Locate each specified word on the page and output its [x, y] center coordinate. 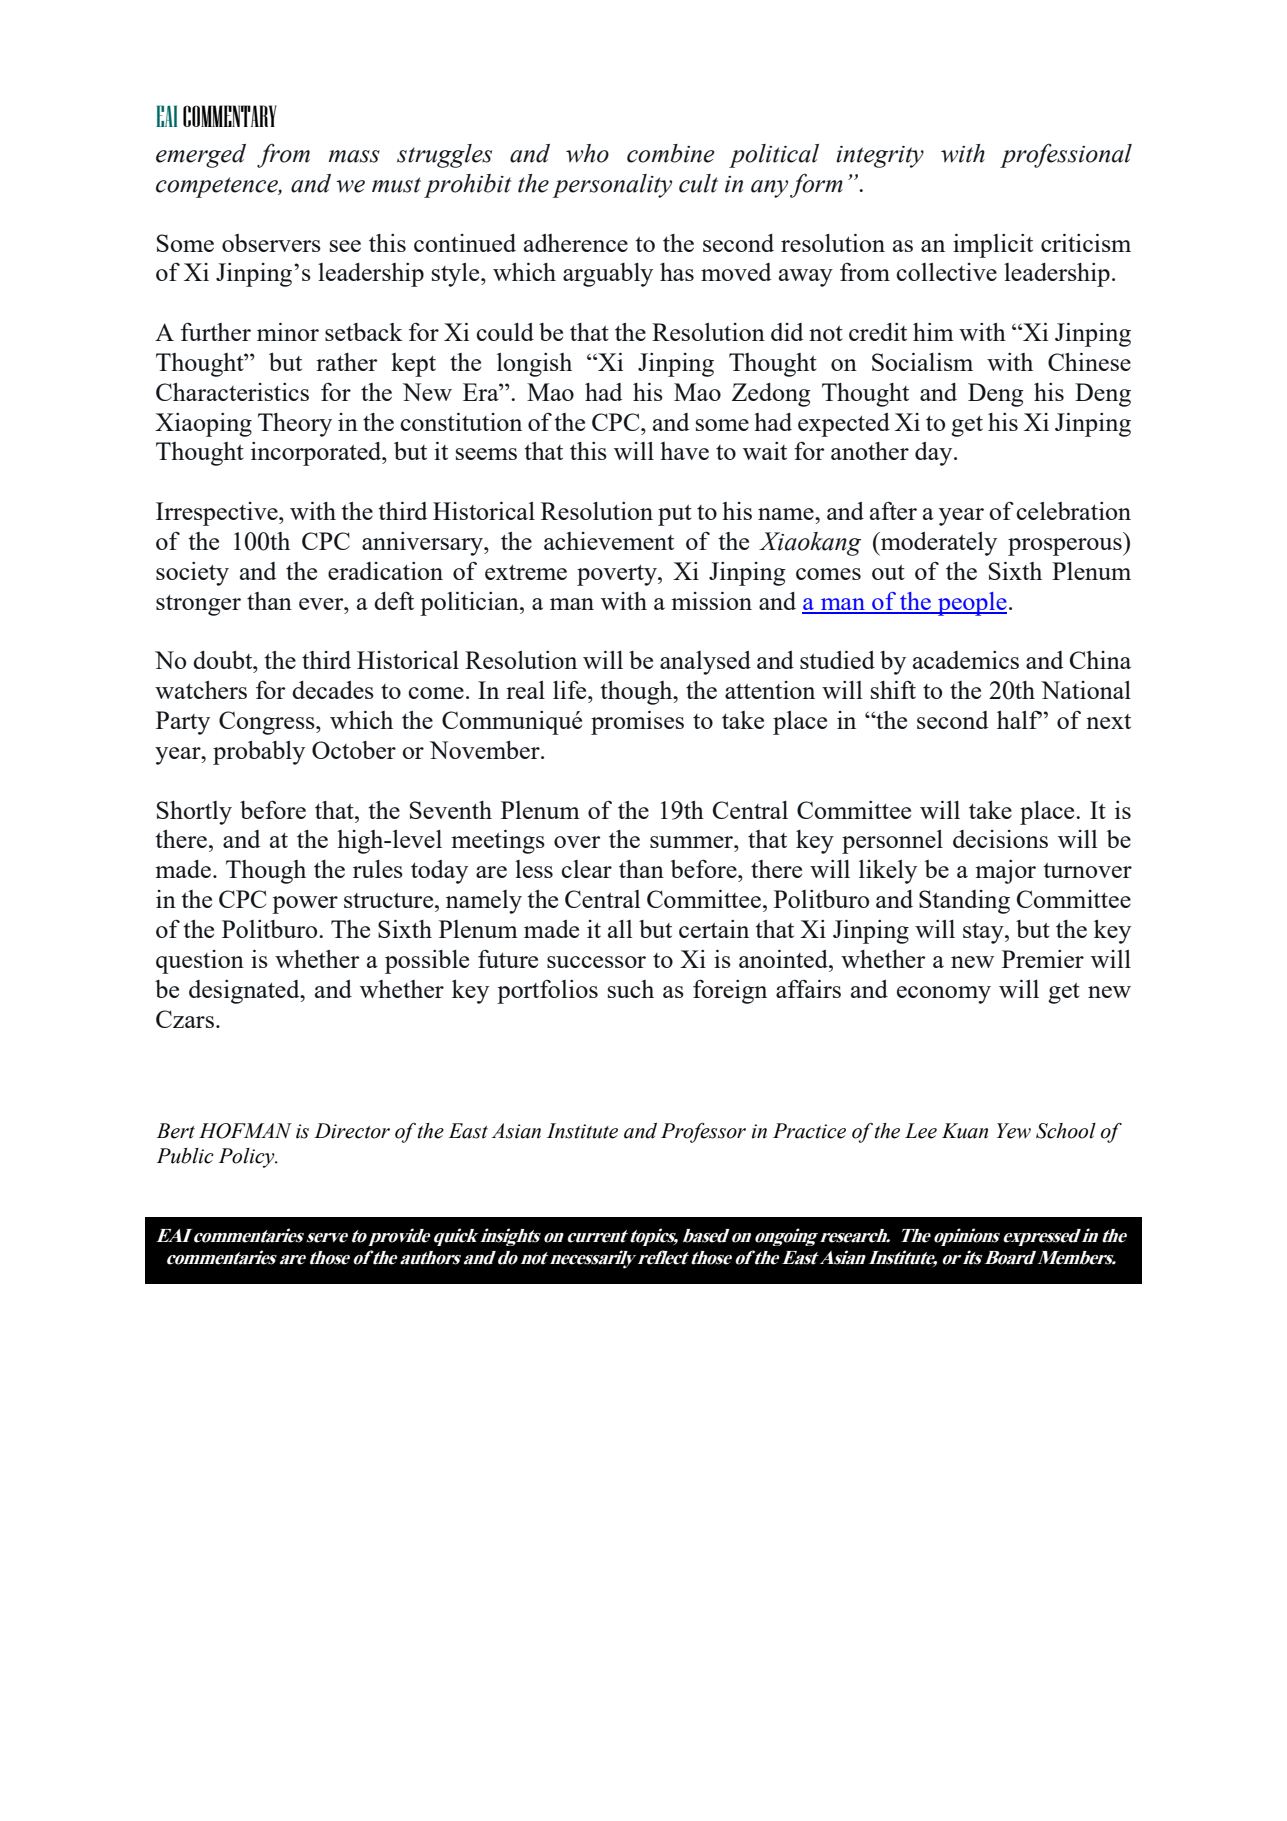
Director [352, 1131]
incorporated [317, 454]
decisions [1000, 839]
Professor [703, 1132]
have [684, 451]
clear [586, 869]
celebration [1073, 511]
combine [671, 153]
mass [354, 156]
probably [259, 753]
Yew [1014, 1131]
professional [1066, 155]
